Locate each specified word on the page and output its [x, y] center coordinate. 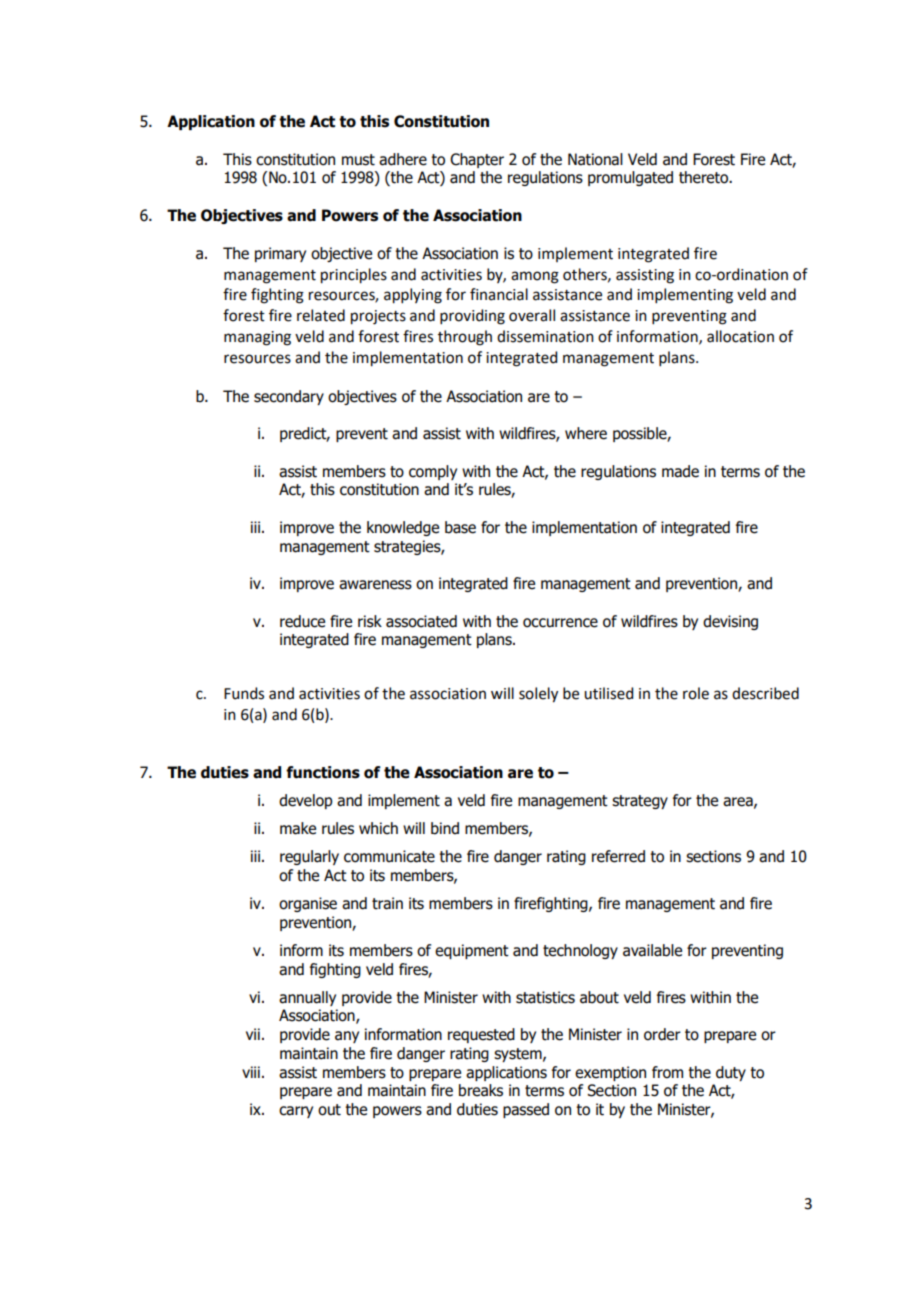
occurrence [560, 623]
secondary [289, 397]
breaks [481, 1090]
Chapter [477, 160]
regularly [309, 857]
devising [730, 622]
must [358, 160]
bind [445, 828]
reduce [302, 621]
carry [296, 1112]
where [586, 433]
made [680, 471]
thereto [704, 177]
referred [618, 856]
